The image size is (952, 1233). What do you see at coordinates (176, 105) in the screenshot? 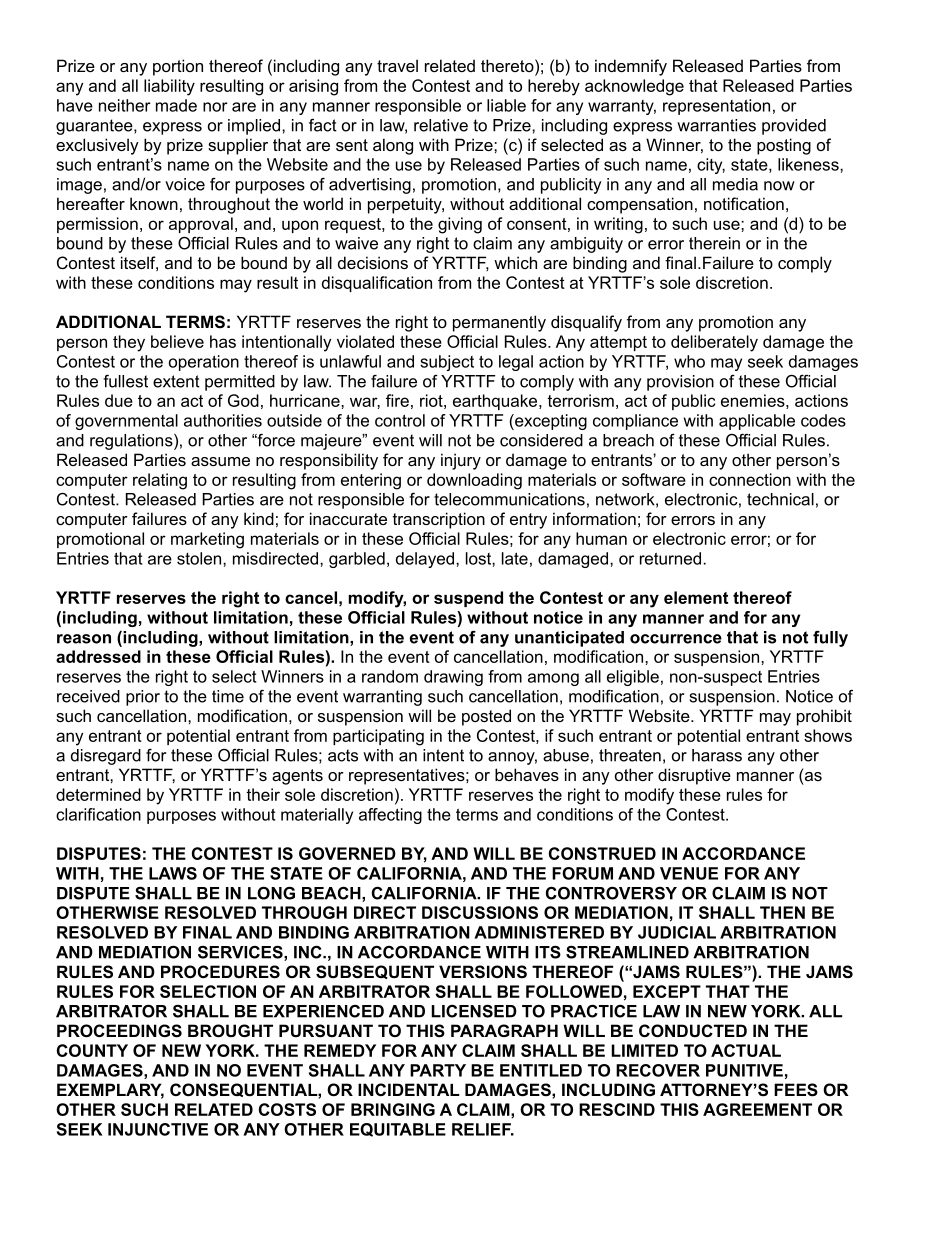
I see `made` at bounding box center [176, 105].
